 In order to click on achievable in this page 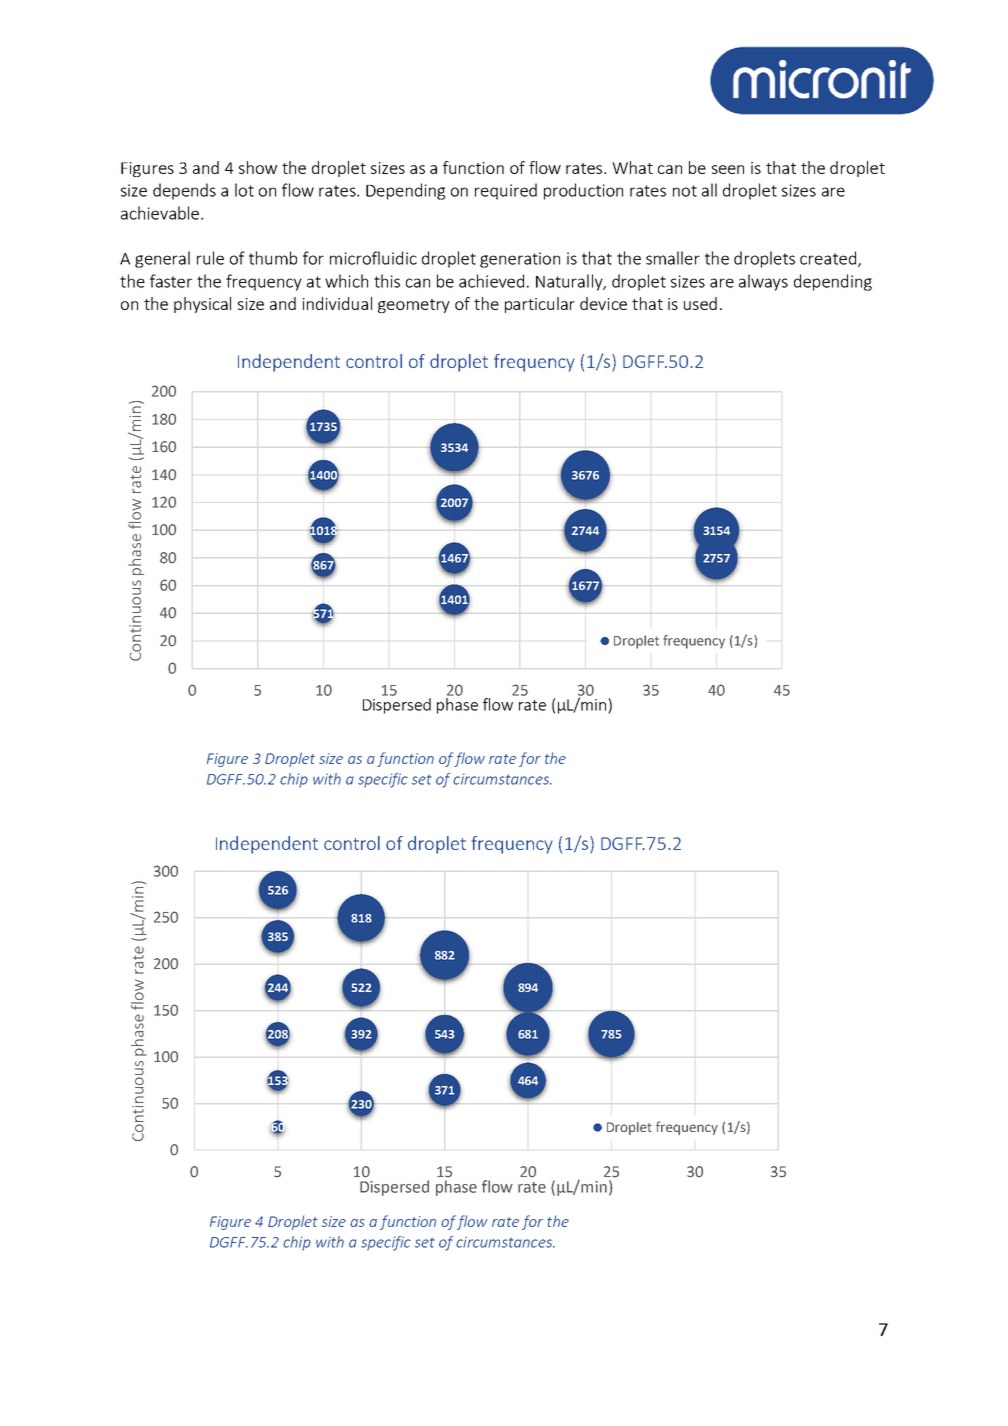, I will do `click(160, 213)`.
